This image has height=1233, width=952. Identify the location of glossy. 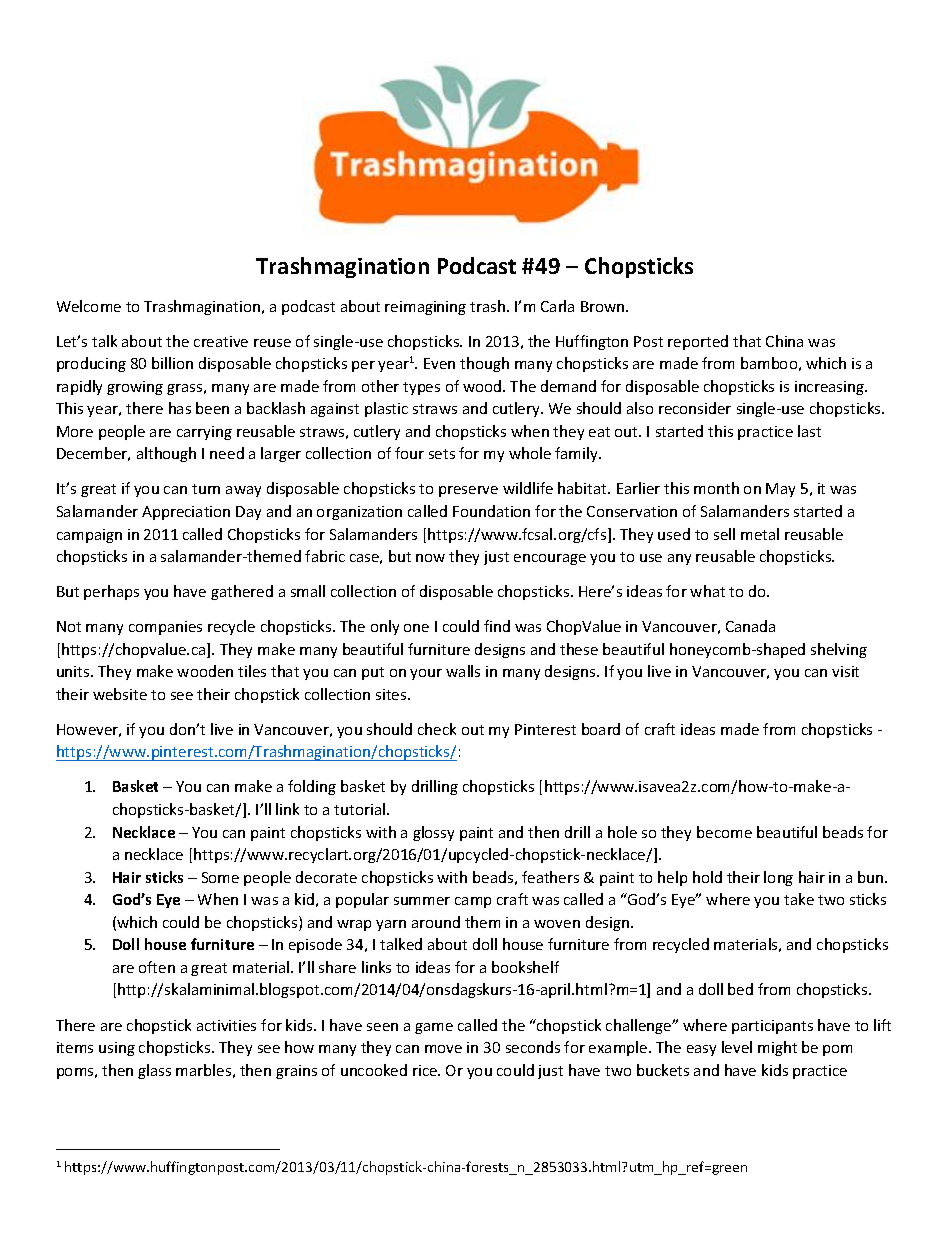
(433, 833).
